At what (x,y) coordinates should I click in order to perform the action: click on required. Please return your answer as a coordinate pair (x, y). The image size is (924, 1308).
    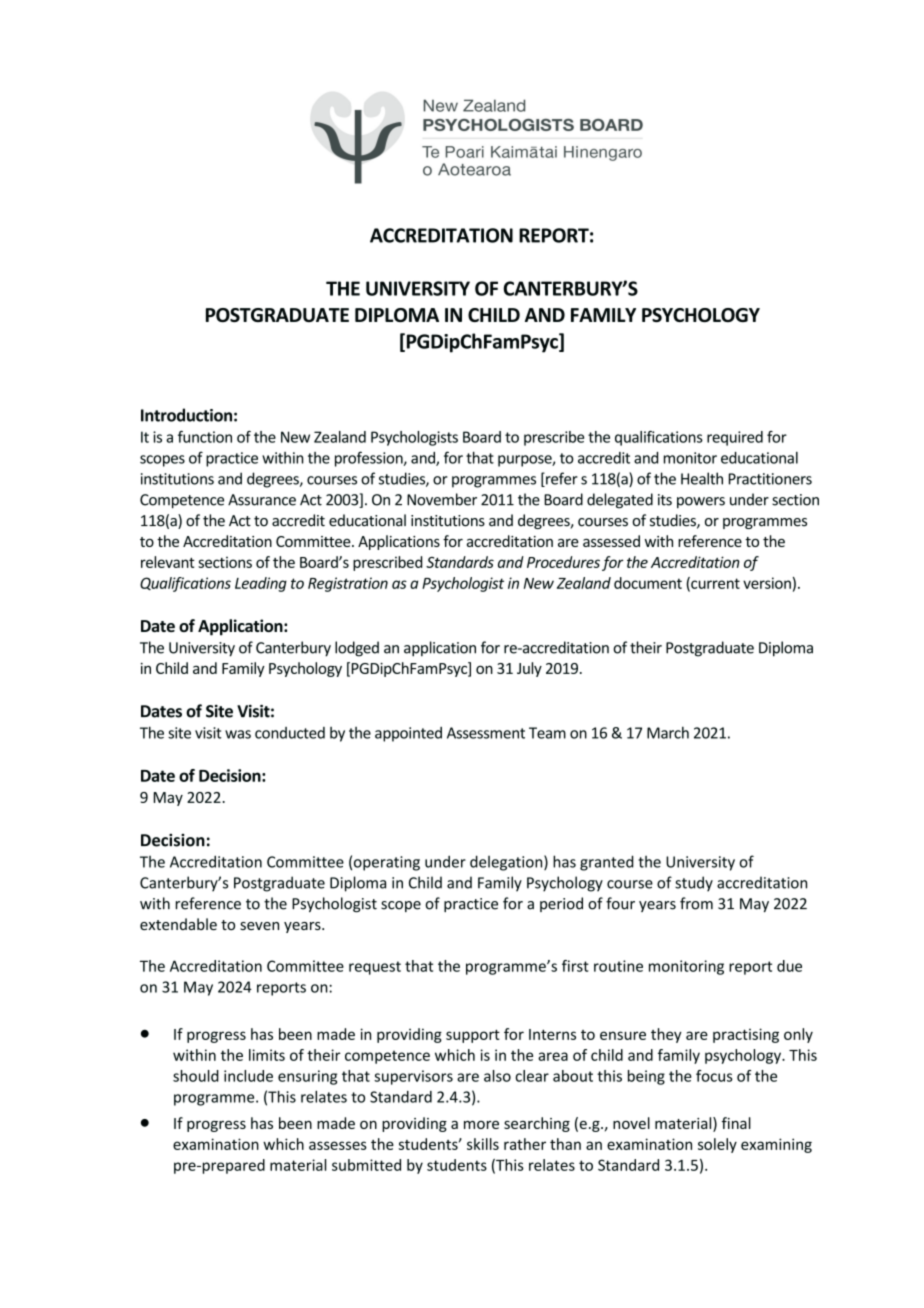
    Looking at the image, I should click on (735, 438).
